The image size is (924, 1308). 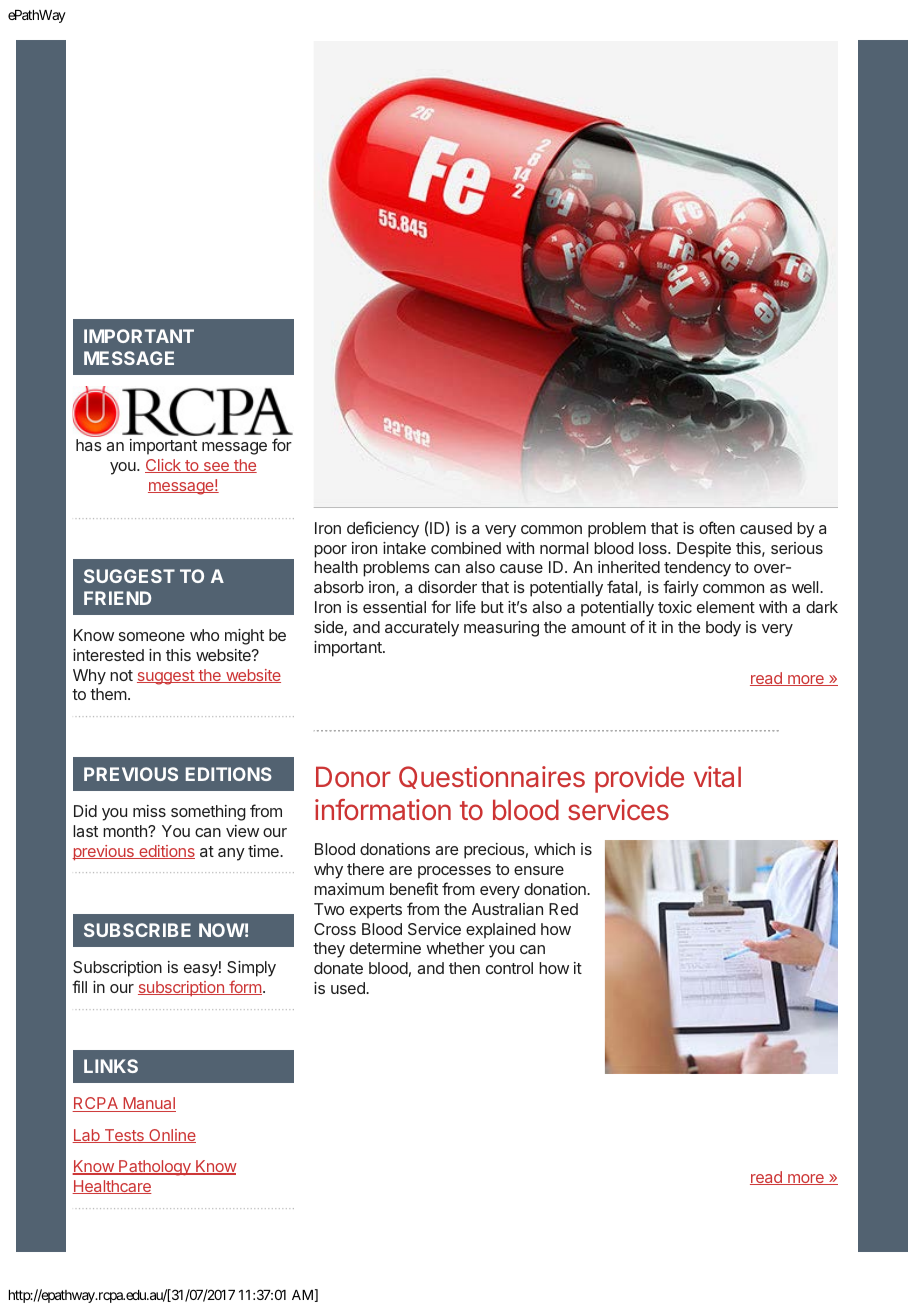 I want to click on Click, so click(x=164, y=466).
